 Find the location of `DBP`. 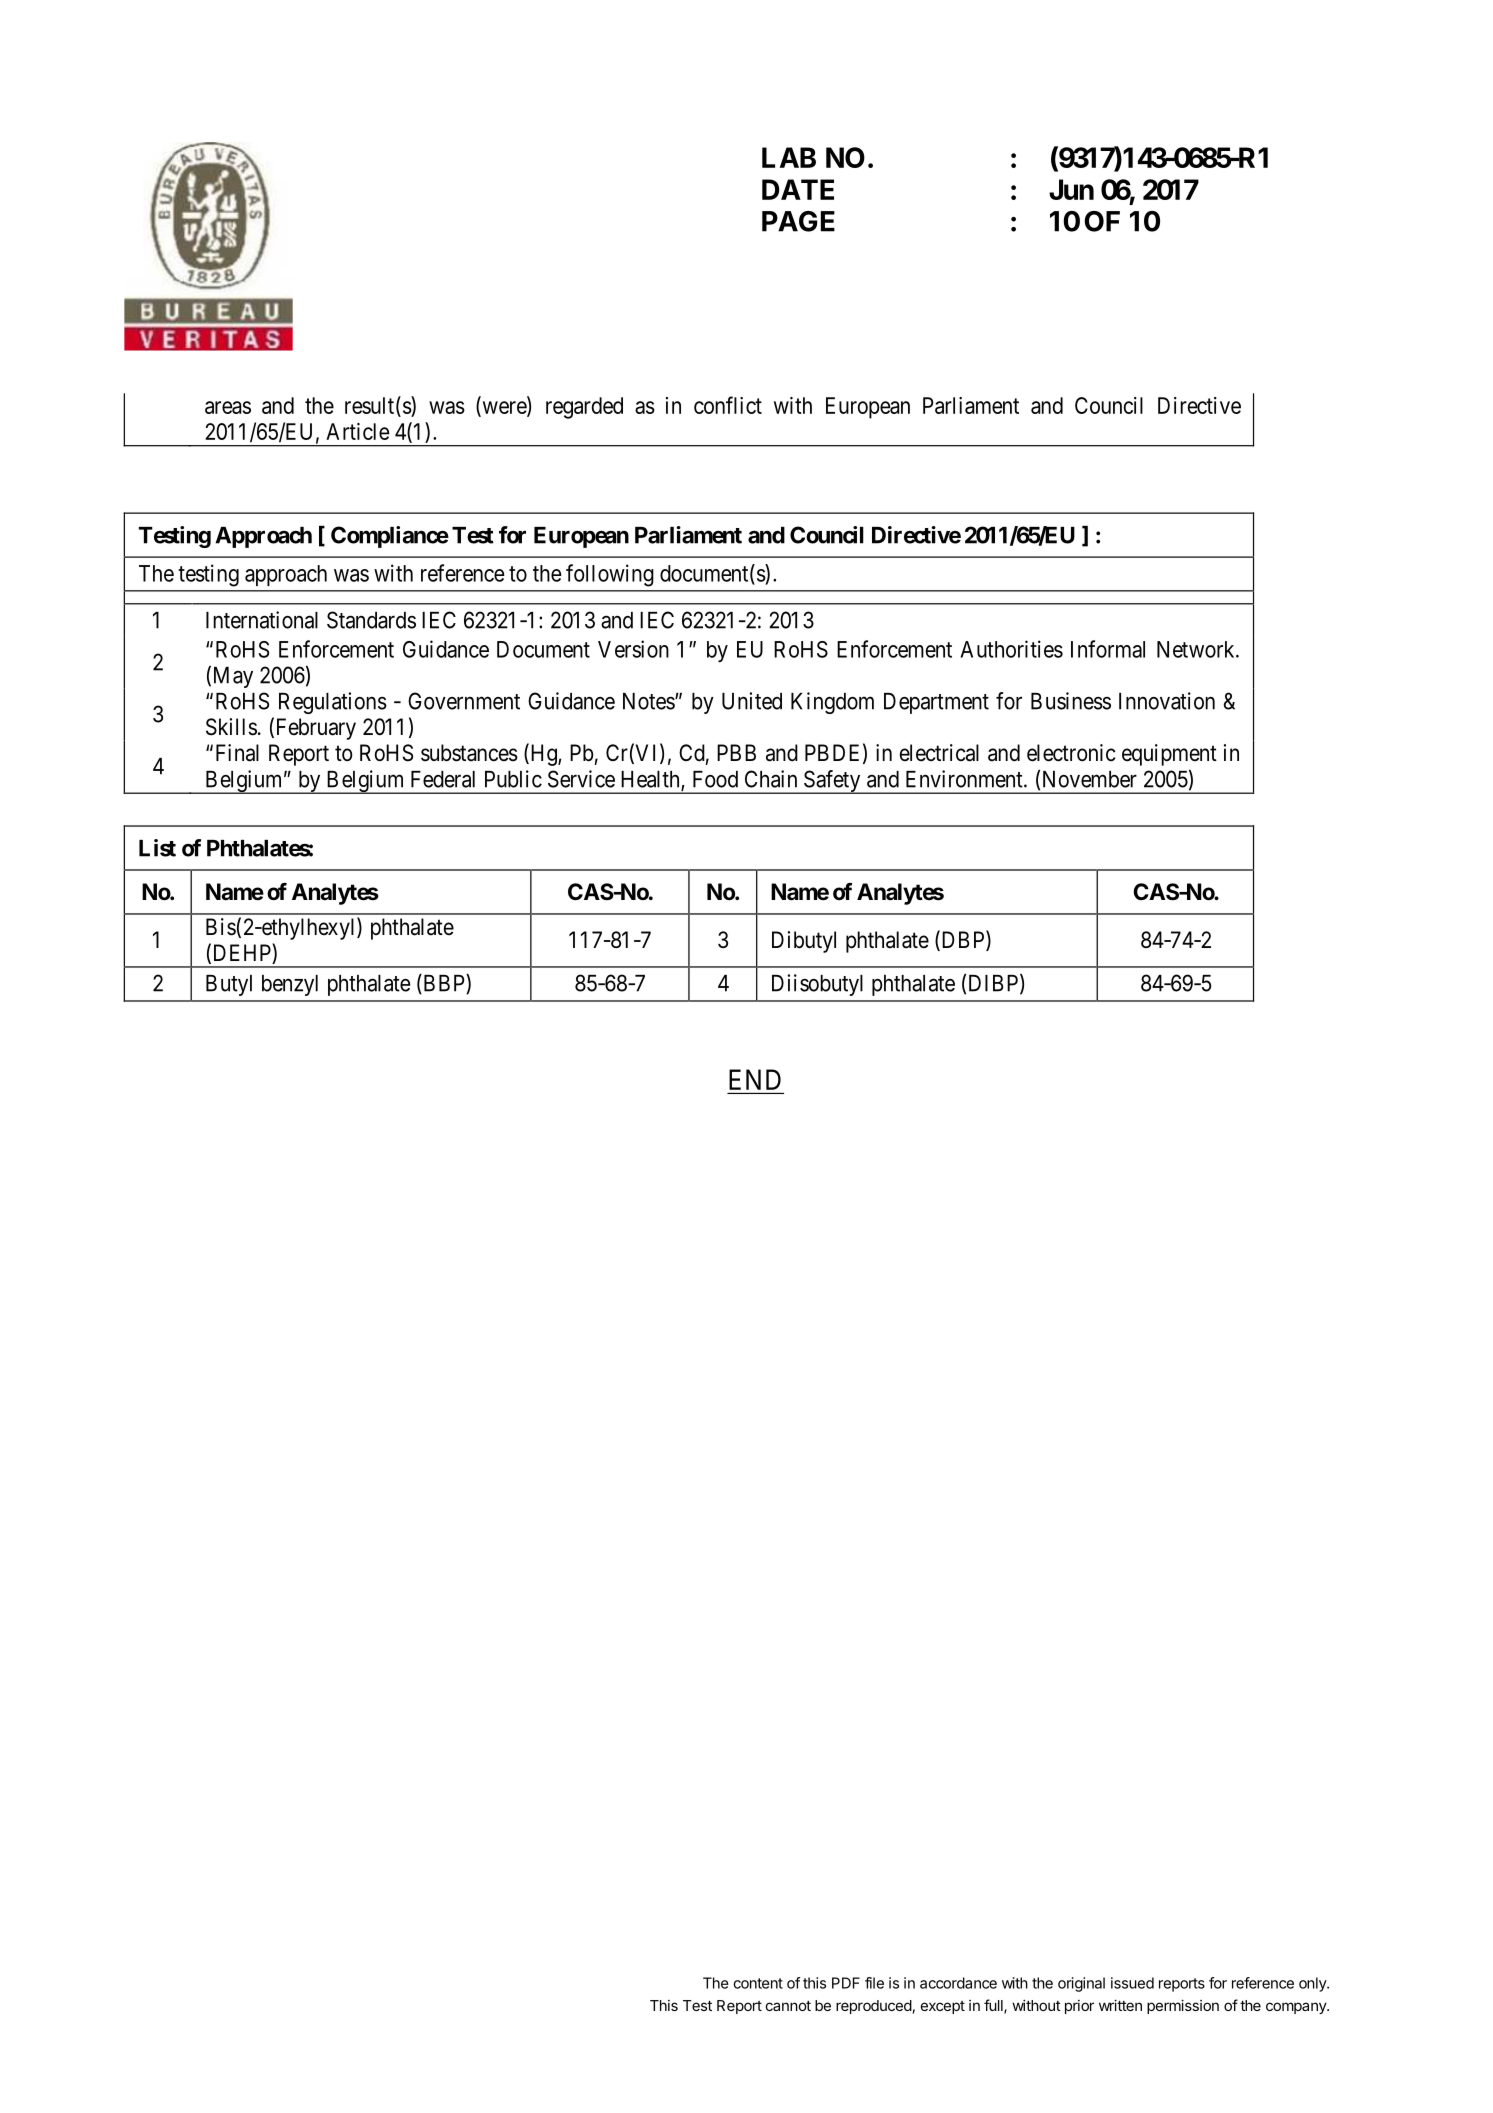

DBP is located at coordinates (963, 940).
